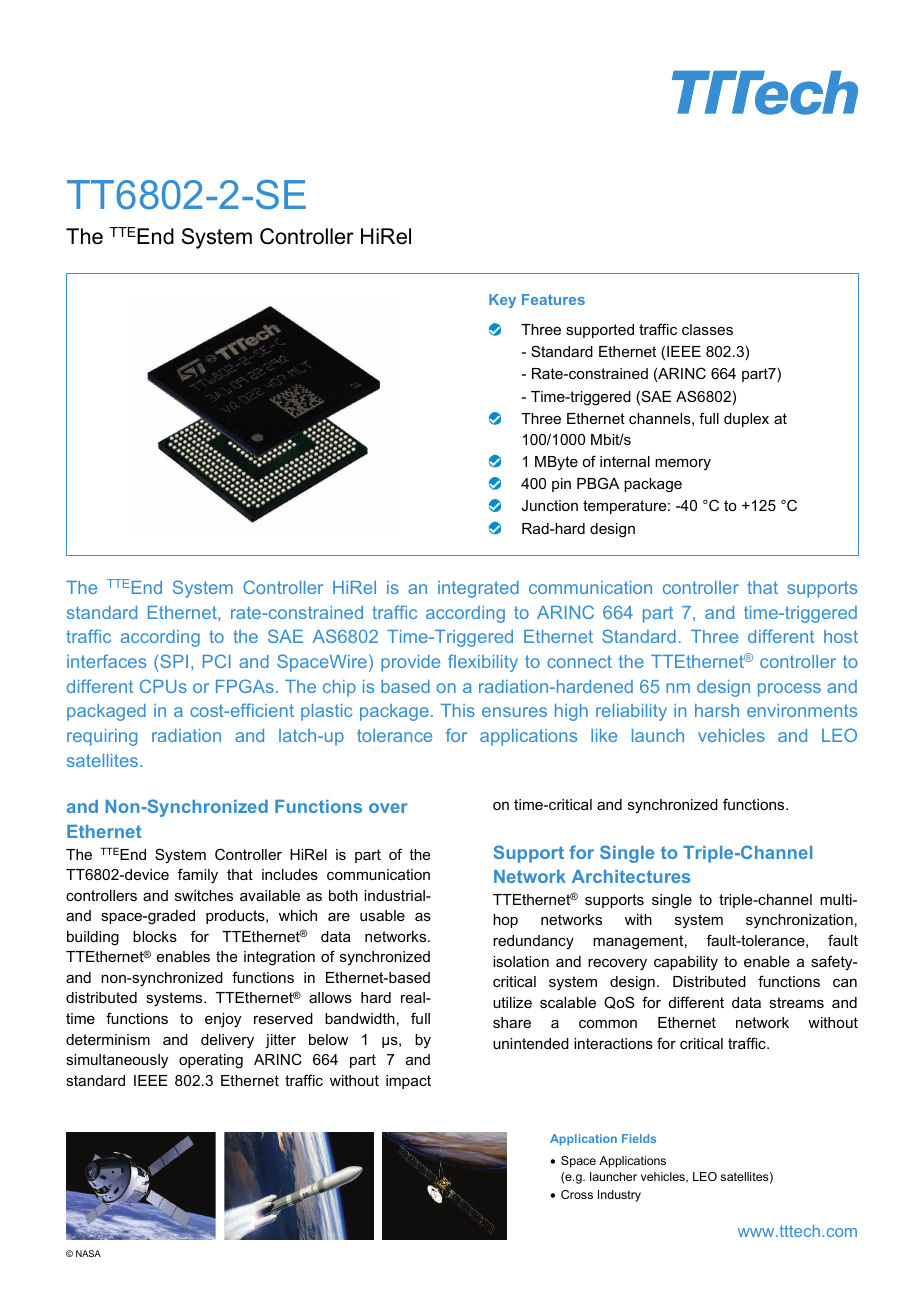  What do you see at coordinates (88, 1253) in the document?
I see `NASA` at bounding box center [88, 1253].
